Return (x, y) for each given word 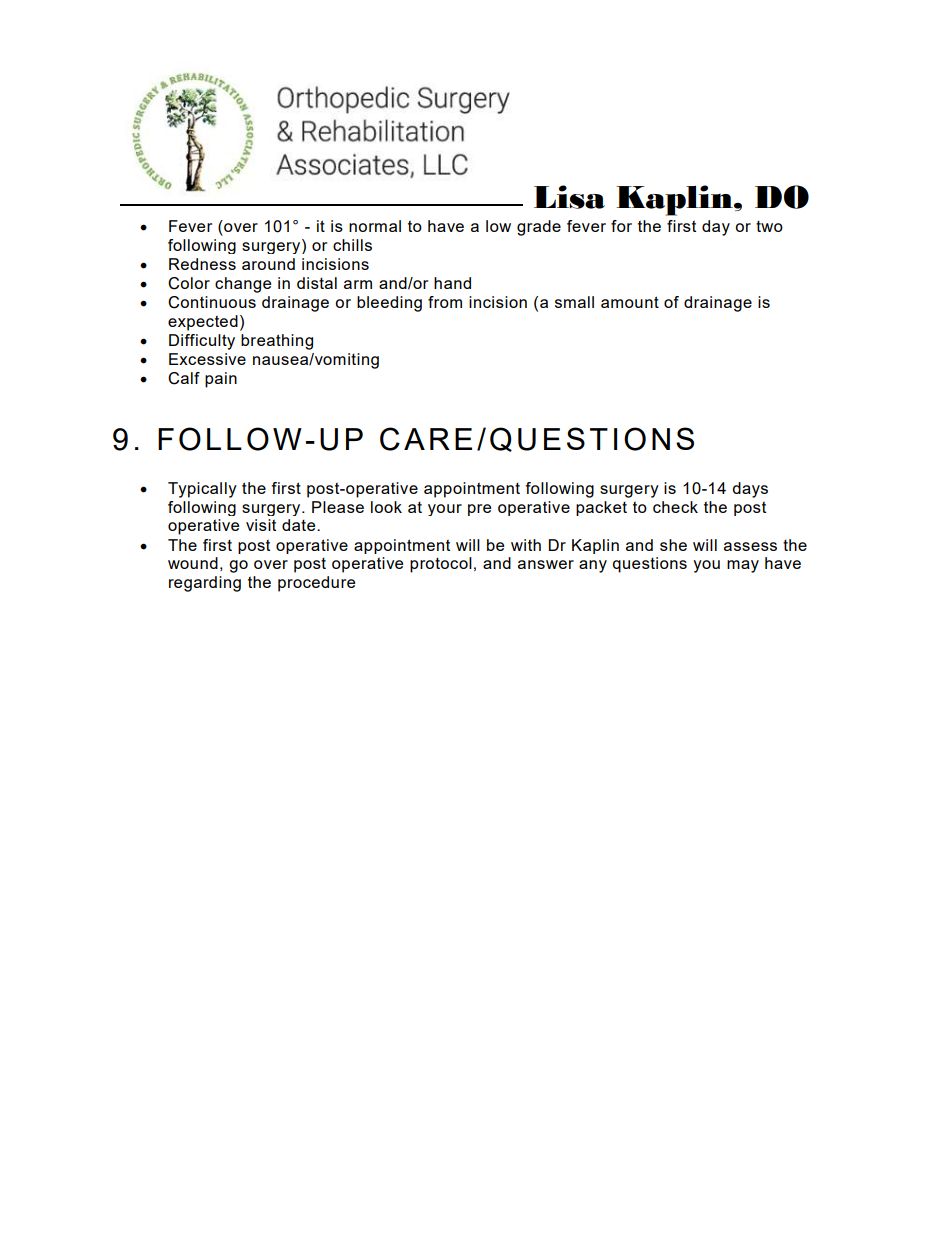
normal (375, 226)
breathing (277, 342)
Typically (202, 490)
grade (539, 228)
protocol (441, 565)
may (743, 566)
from (445, 302)
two (769, 226)
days (750, 490)
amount (630, 302)
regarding (205, 584)
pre (479, 510)
